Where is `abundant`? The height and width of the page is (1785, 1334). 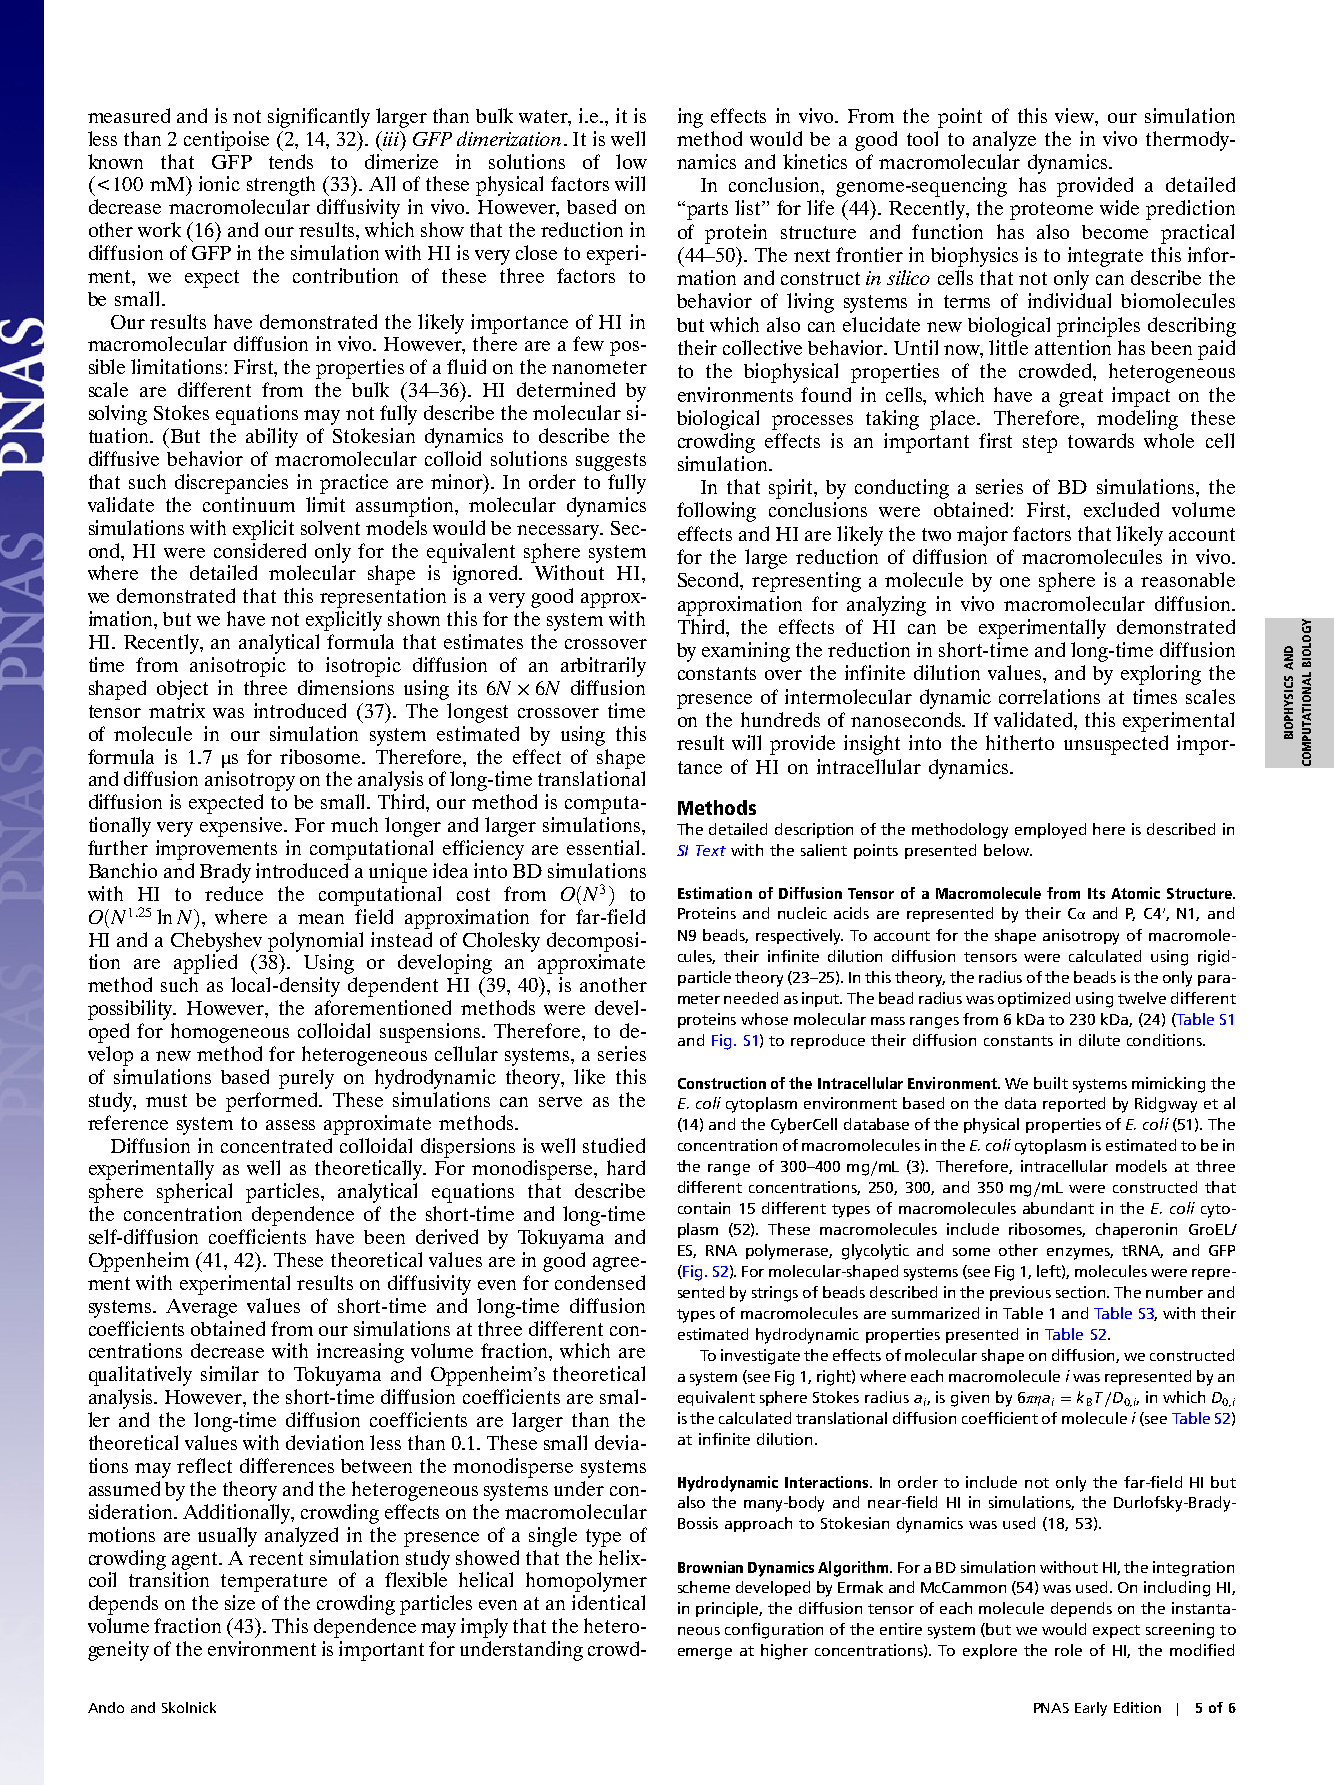
abundant is located at coordinates (1058, 1208).
